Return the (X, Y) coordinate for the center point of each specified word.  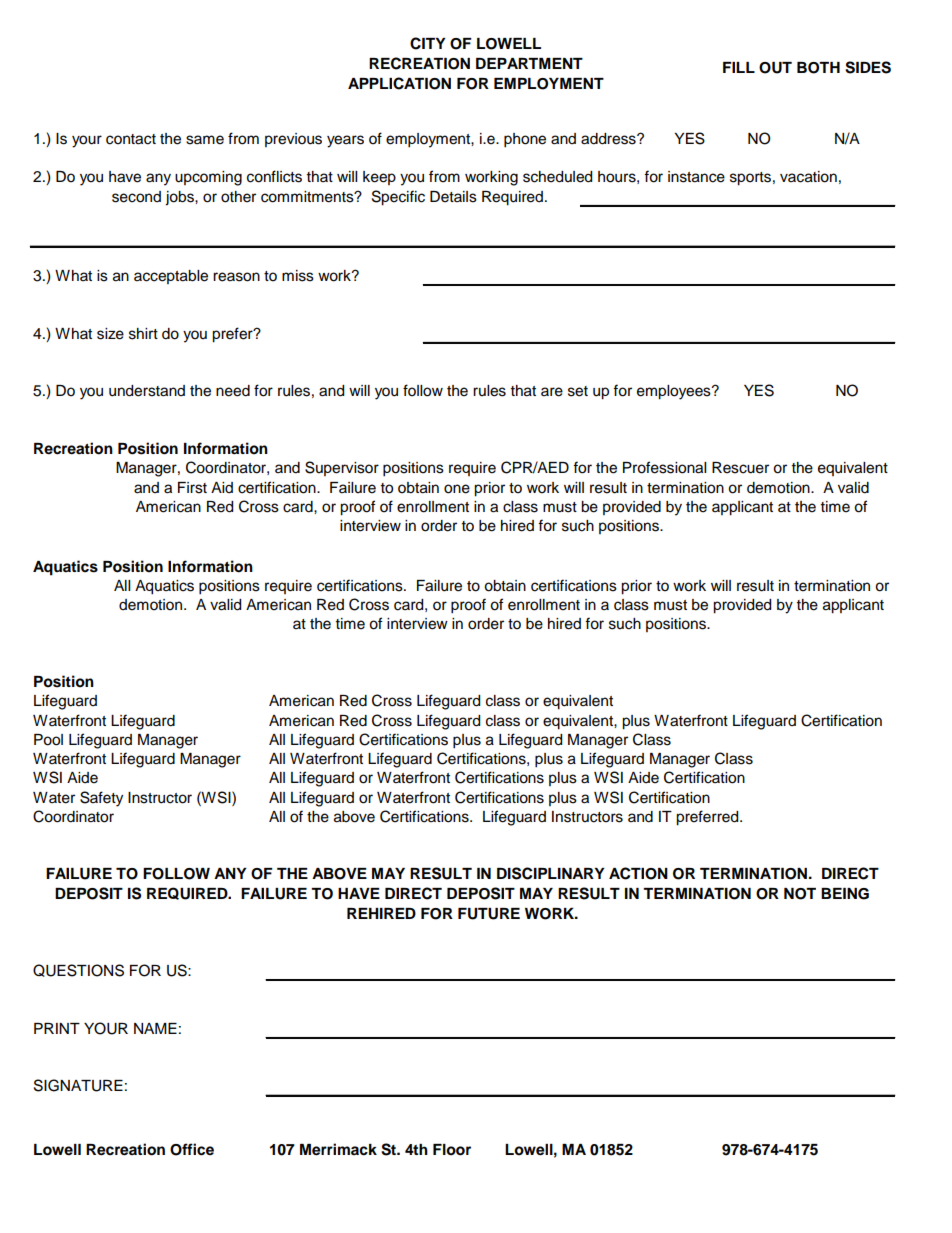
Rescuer (740, 468)
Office (192, 1149)
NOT (800, 894)
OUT (775, 68)
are (552, 392)
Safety (101, 799)
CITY (428, 43)
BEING (845, 894)
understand (147, 391)
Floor (452, 1150)
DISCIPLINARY (551, 873)
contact (131, 139)
